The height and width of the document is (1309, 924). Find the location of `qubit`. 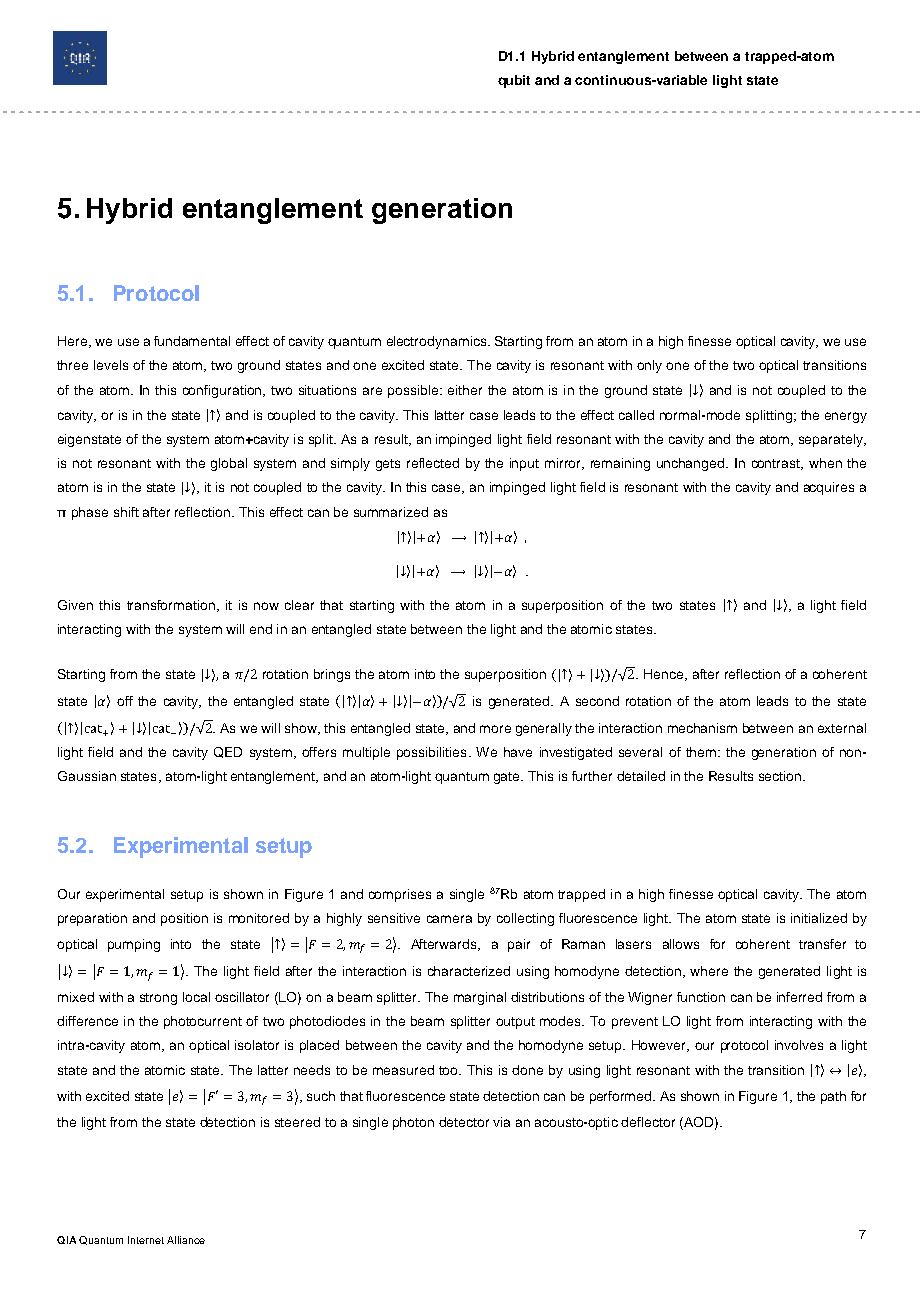

qubit is located at coordinates (514, 81).
